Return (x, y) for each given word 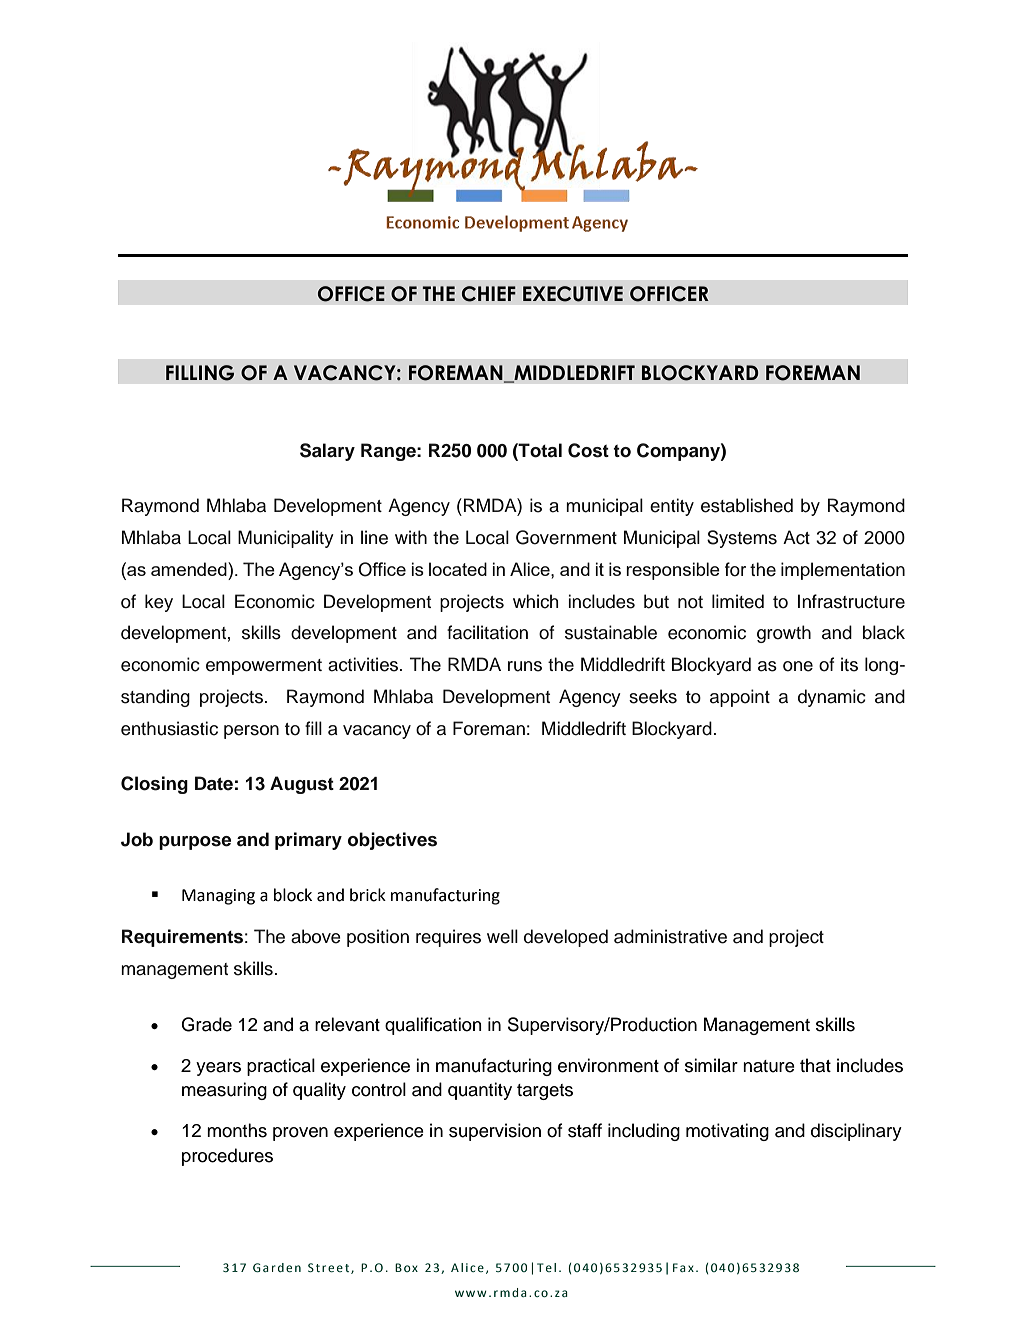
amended (190, 569)
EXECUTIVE (573, 294)
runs (525, 666)
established (747, 505)
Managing (218, 897)
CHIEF (489, 294)
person (251, 732)
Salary (327, 452)
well (502, 936)
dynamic (832, 698)
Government (566, 537)
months (237, 1130)
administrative (670, 936)
